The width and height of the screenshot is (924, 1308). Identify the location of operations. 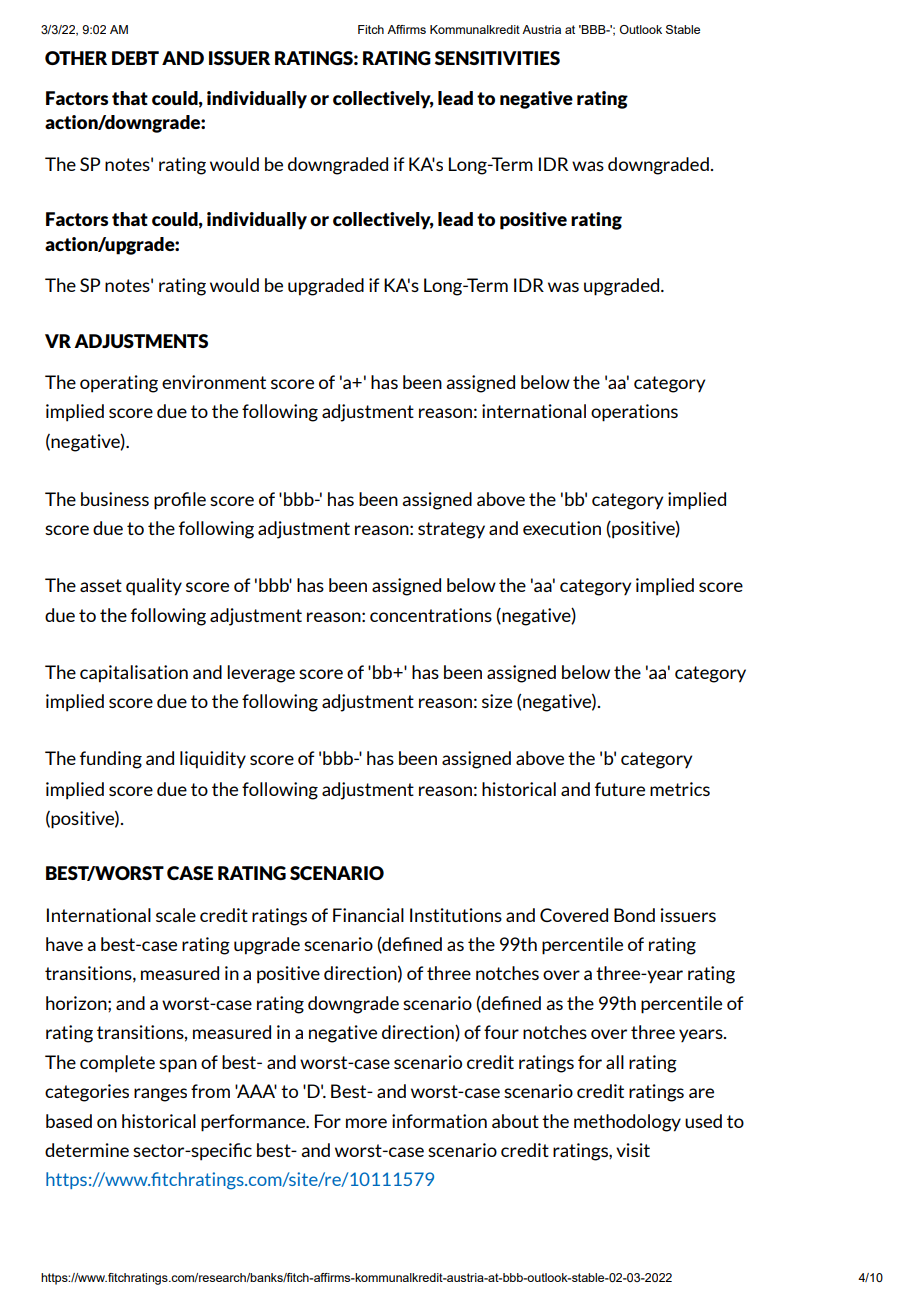
(634, 413).
